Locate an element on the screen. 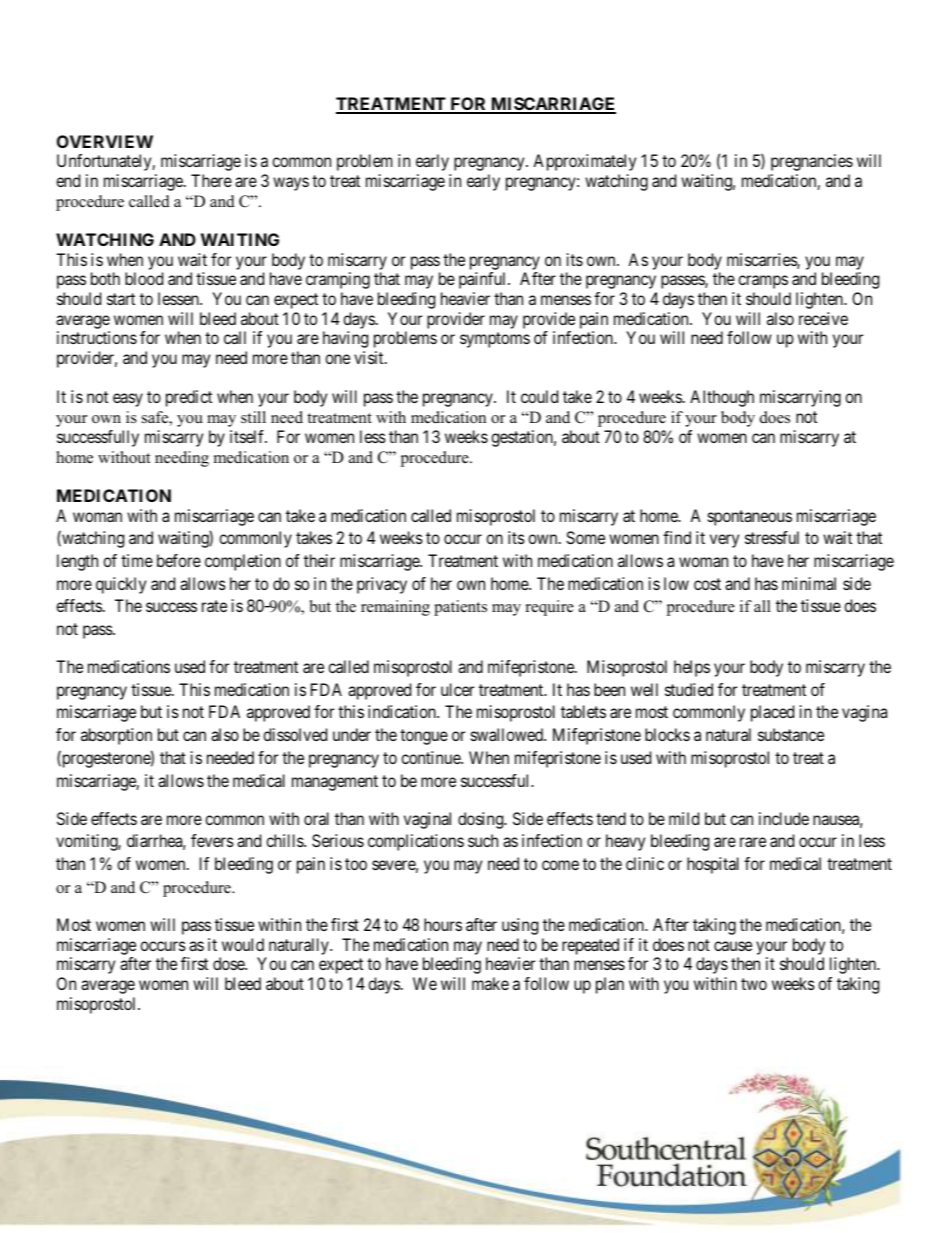 Image resolution: width=952 pixels, height=1233 pixels. absorption is located at coordinates (116, 736).
